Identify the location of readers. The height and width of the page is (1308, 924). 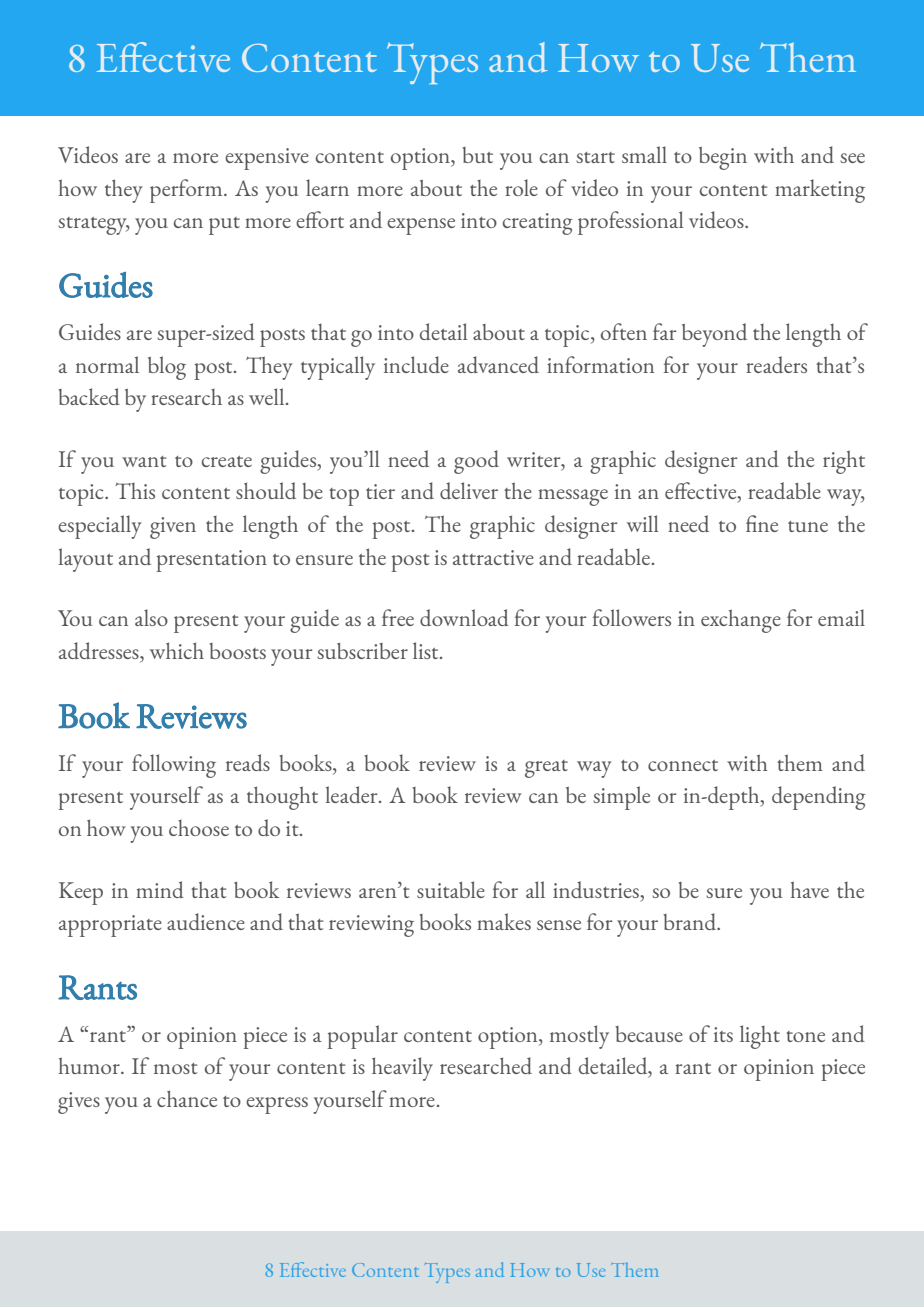
(776, 364).
